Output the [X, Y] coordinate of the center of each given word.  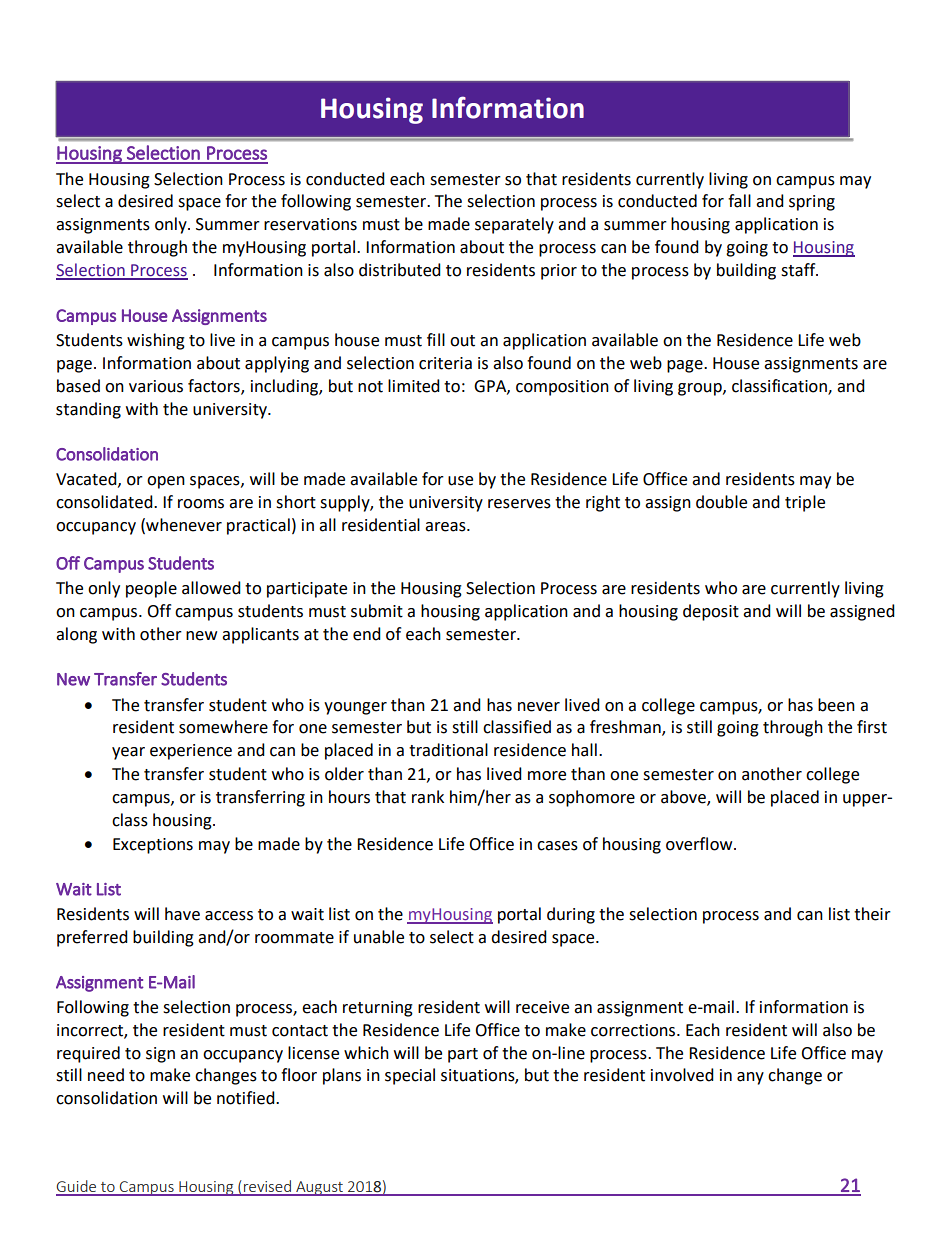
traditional [448, 750]
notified [247, 1098]
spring [812, 203]
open [166, 482]
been [836, 705]
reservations [310, 224]
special [410, 1076]
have [182, 914]
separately [514, 225]
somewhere [223, 727]
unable [379, 937]
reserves [519, 504]
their [872, 914]
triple [805, 503]
